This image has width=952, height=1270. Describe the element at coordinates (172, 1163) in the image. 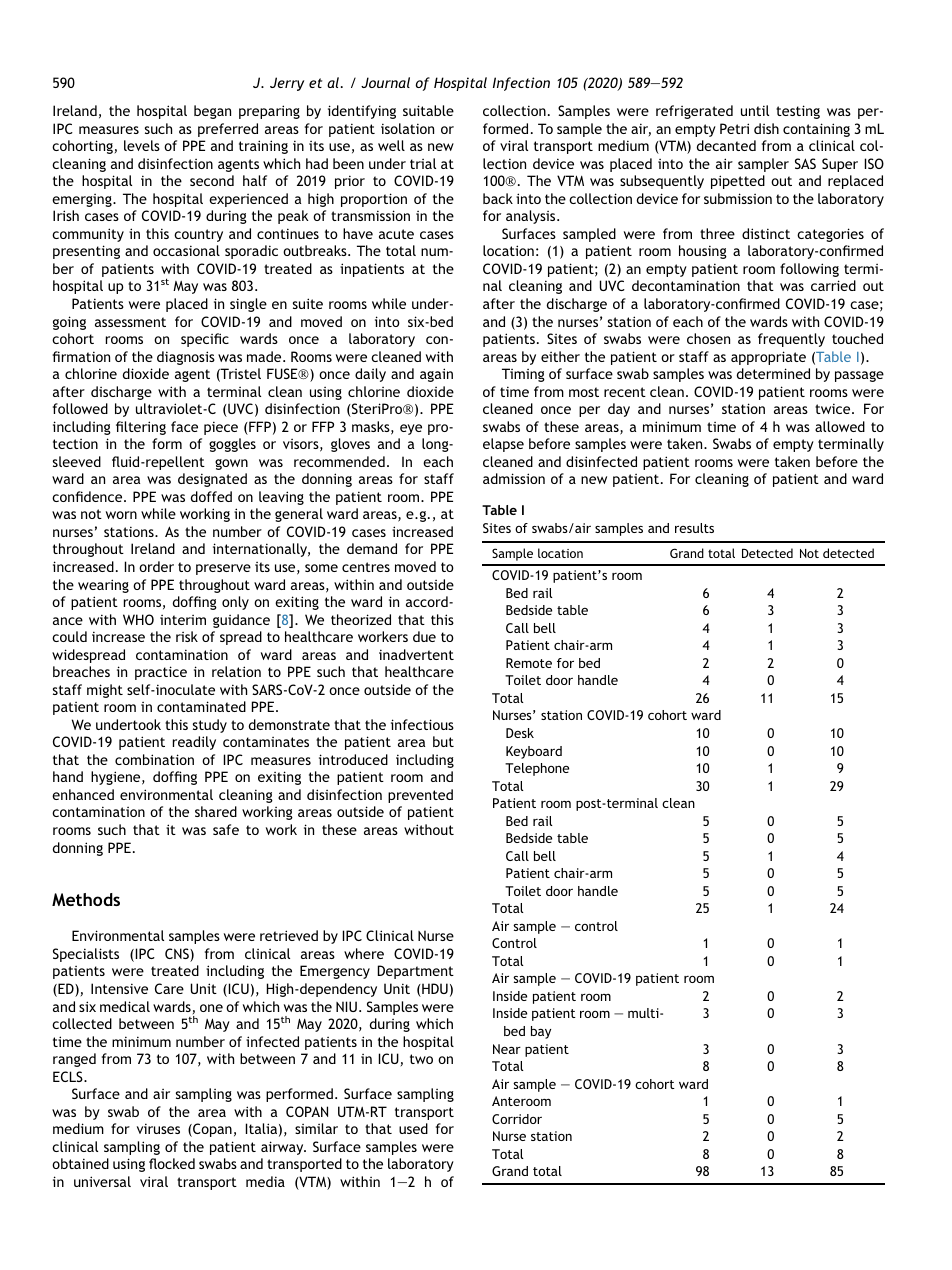

I see `flocked` at that location.
